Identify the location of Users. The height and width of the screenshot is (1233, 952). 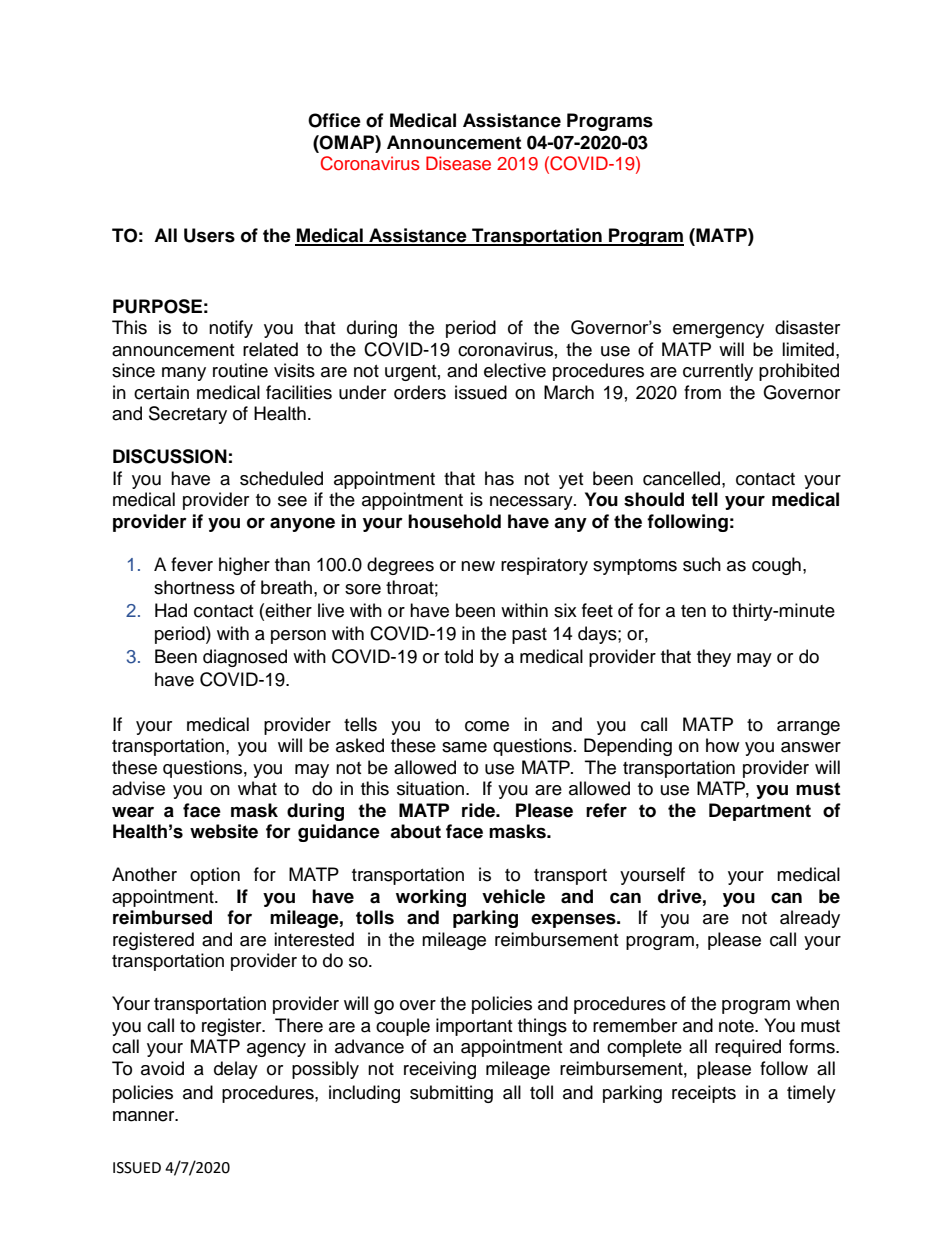
(209, 235).
